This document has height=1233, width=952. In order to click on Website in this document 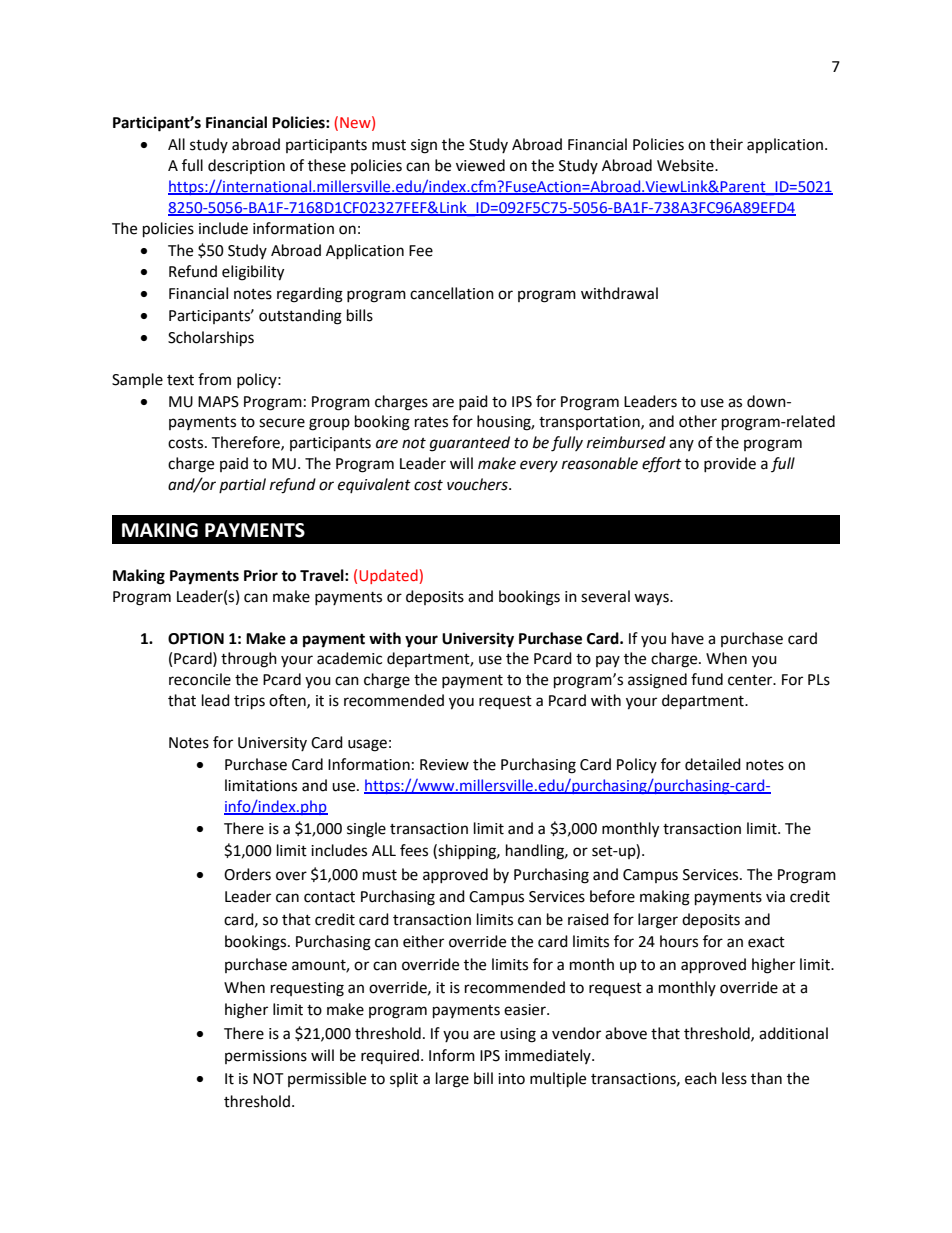, I will do `click(686, 165)`.
